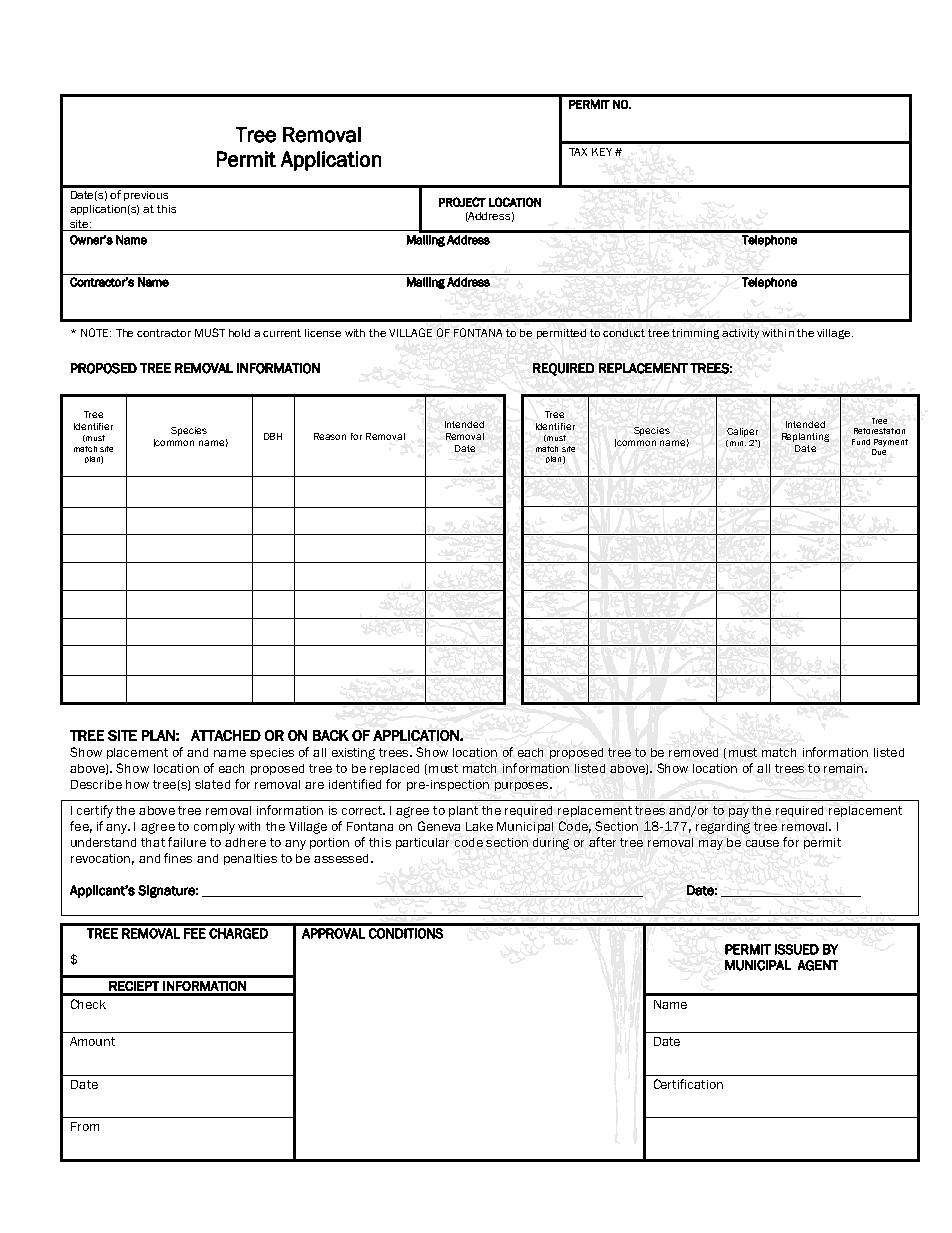  What do you see at coordinates (845, 768) in the image?
I see `remain` at bounding box center [845, 768].
